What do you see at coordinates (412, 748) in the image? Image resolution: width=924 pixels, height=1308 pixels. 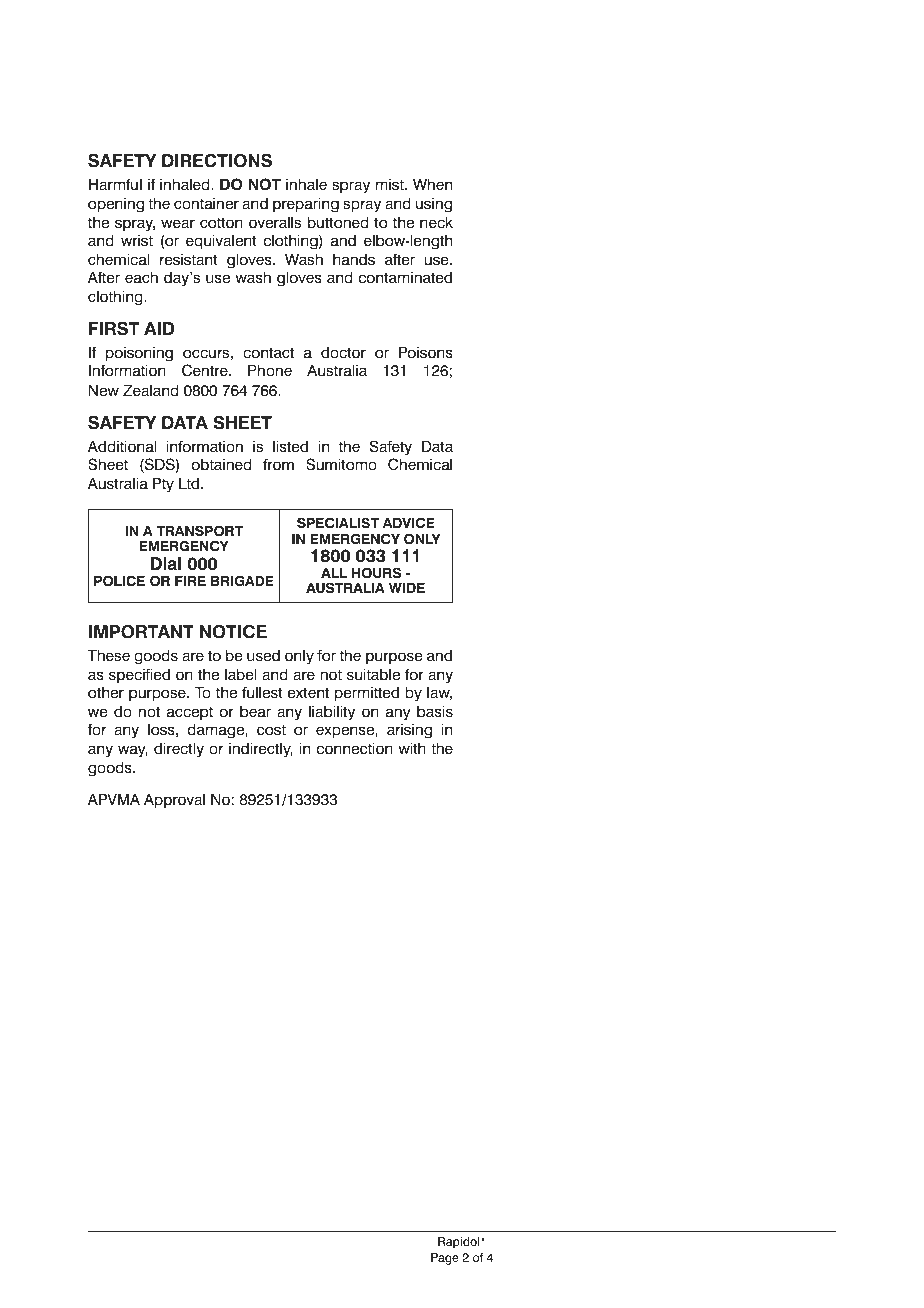 I see `with` at bounding box center [412, 748].
